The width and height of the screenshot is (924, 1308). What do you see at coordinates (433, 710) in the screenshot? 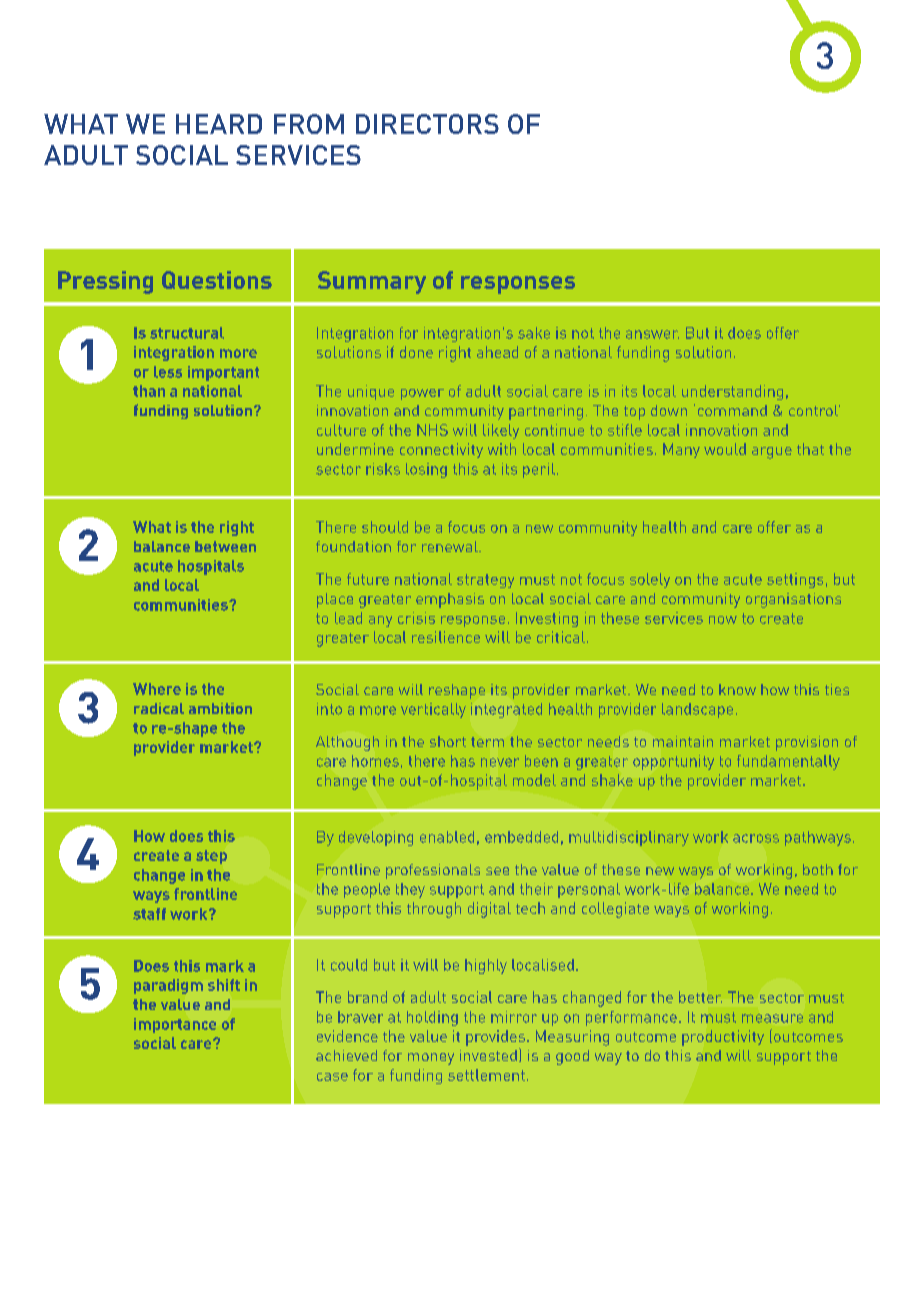
I see `vertically` at bounding box center [433, 710].
